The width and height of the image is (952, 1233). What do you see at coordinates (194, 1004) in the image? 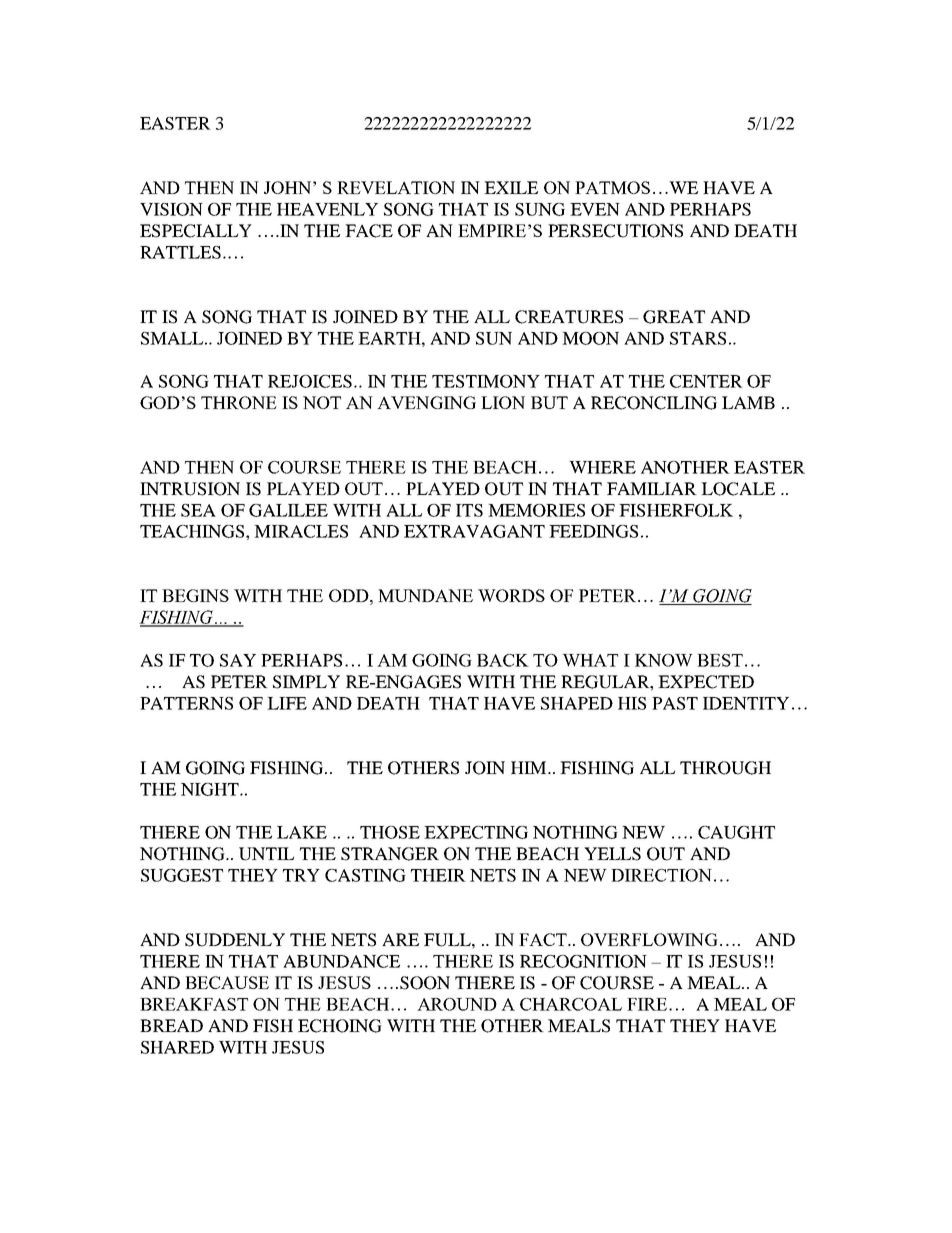
I see `BREAKFAST` at bounding box center [194, 1004].
